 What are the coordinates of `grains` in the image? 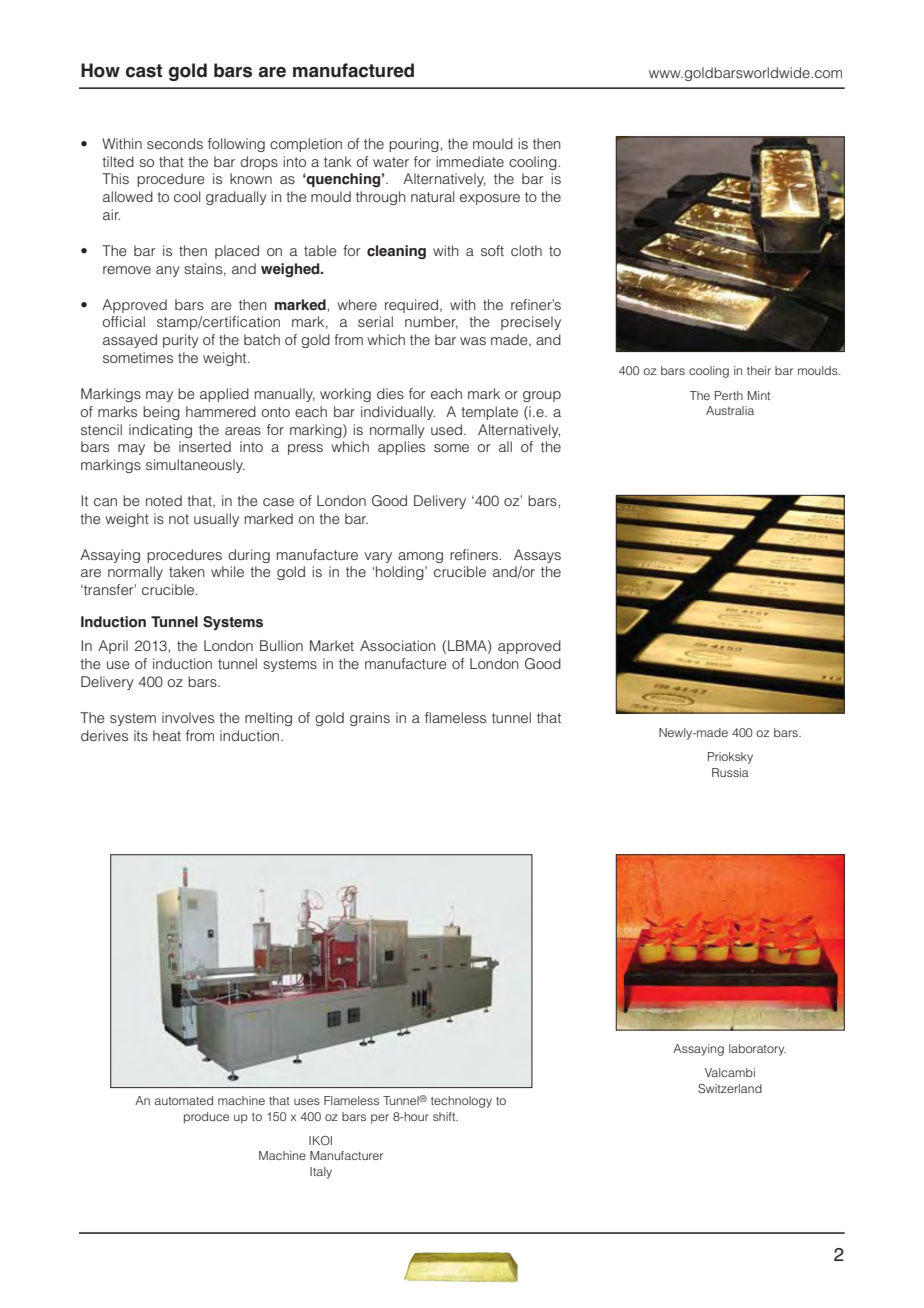 It's located at (370, 719).
